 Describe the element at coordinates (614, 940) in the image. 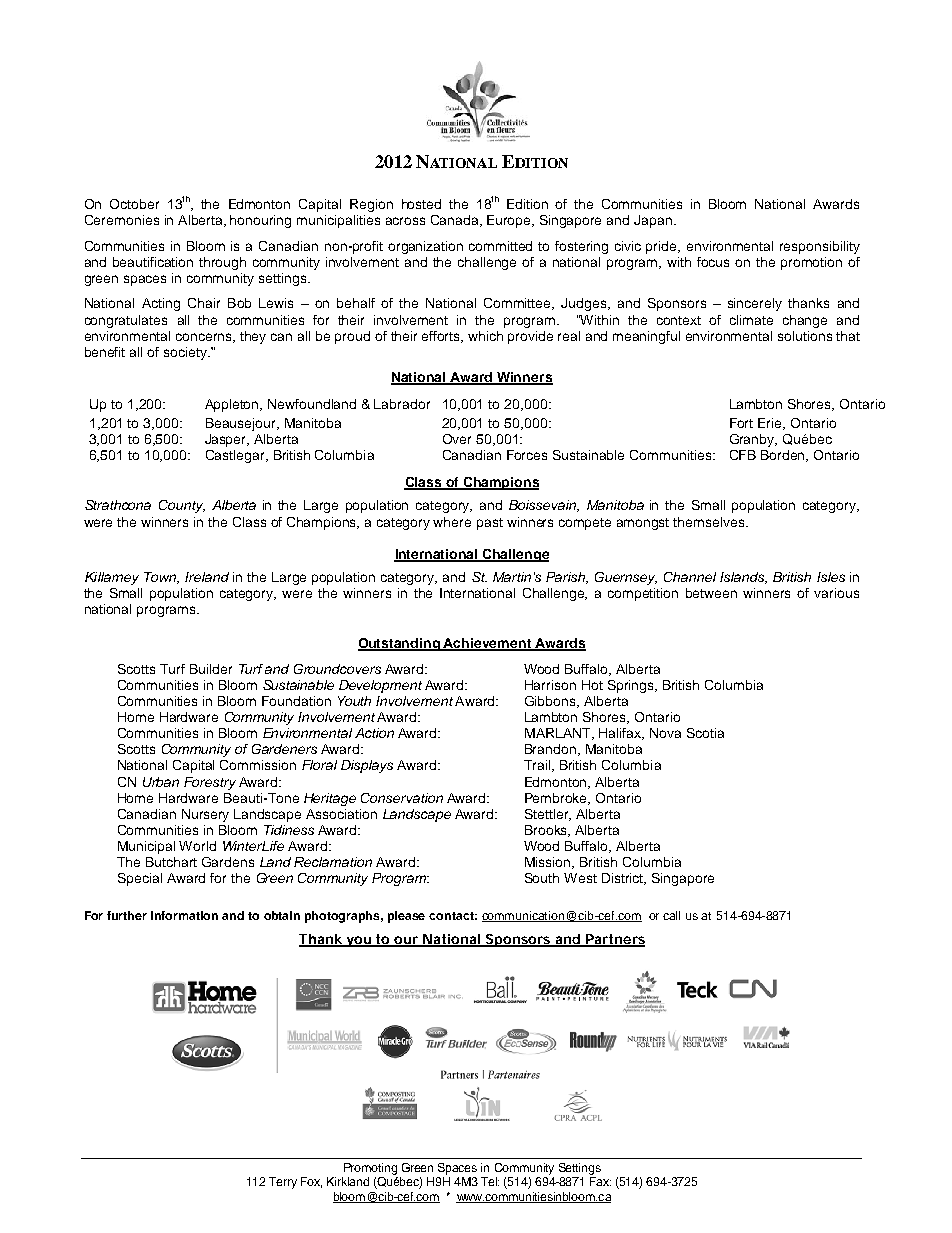

I see `Partners` at that location.
